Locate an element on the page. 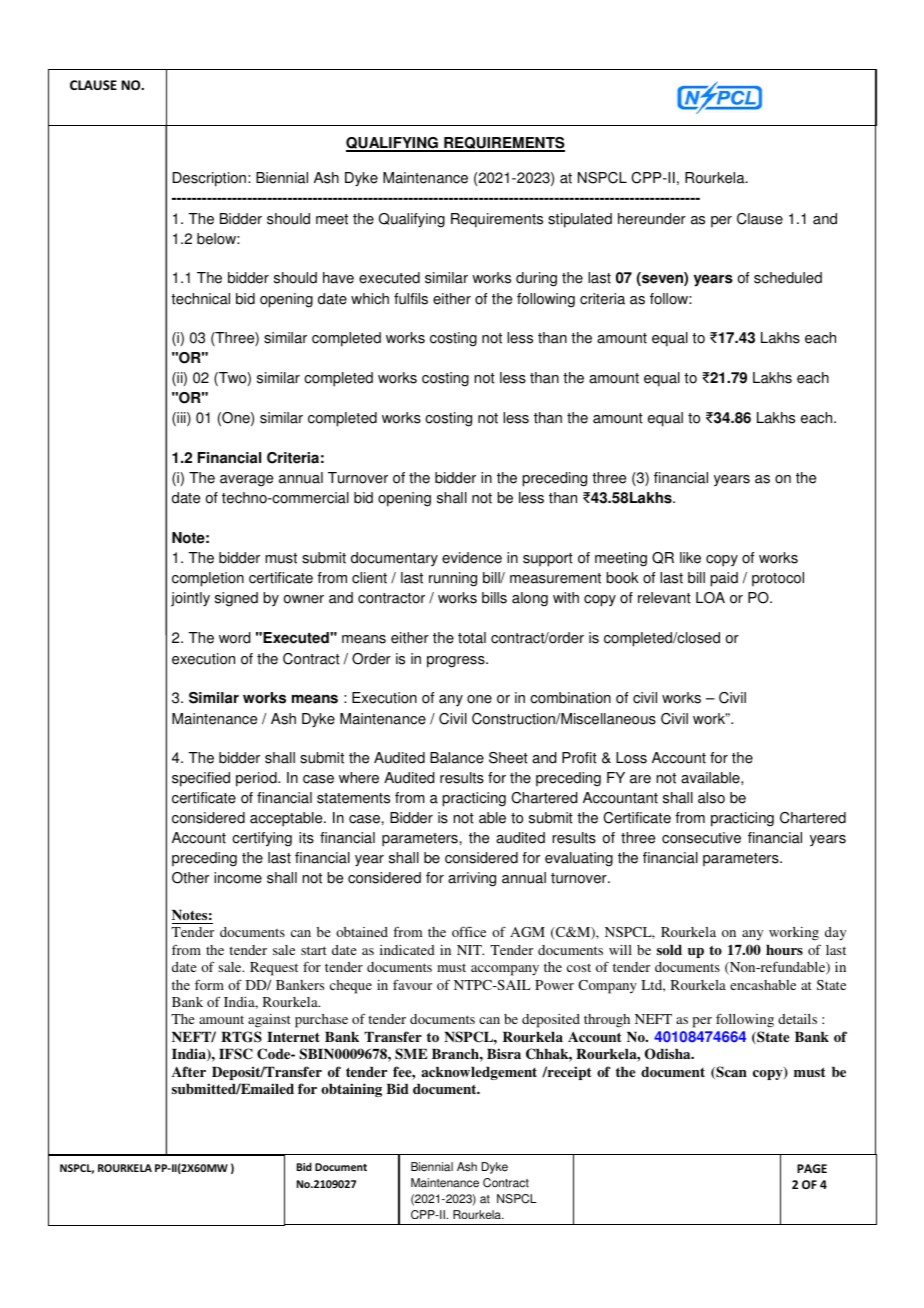  LOA is located at coordinates (710, 598).
